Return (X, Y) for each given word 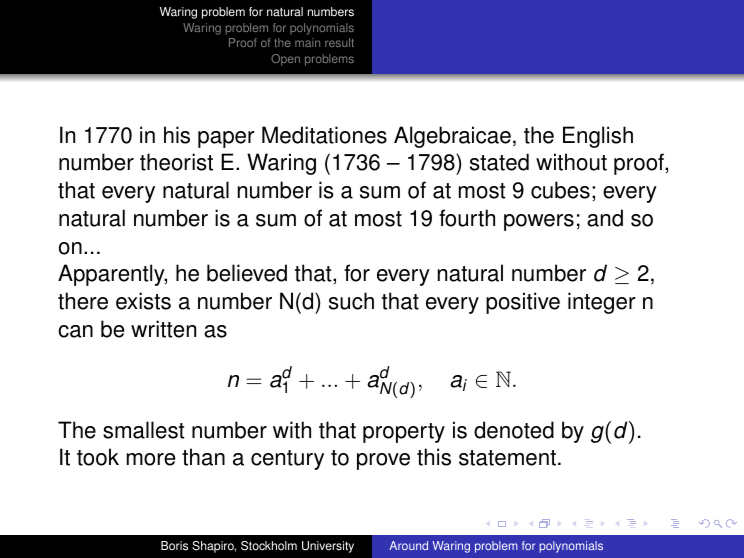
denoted (514, 430)
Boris (174, 546)
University (328, 547)
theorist (176, 162)
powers (539, 222)
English (598, 137)
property (404, 433)
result (339, 42)
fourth (467, 218)
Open (285, 60)
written (163, 329)
